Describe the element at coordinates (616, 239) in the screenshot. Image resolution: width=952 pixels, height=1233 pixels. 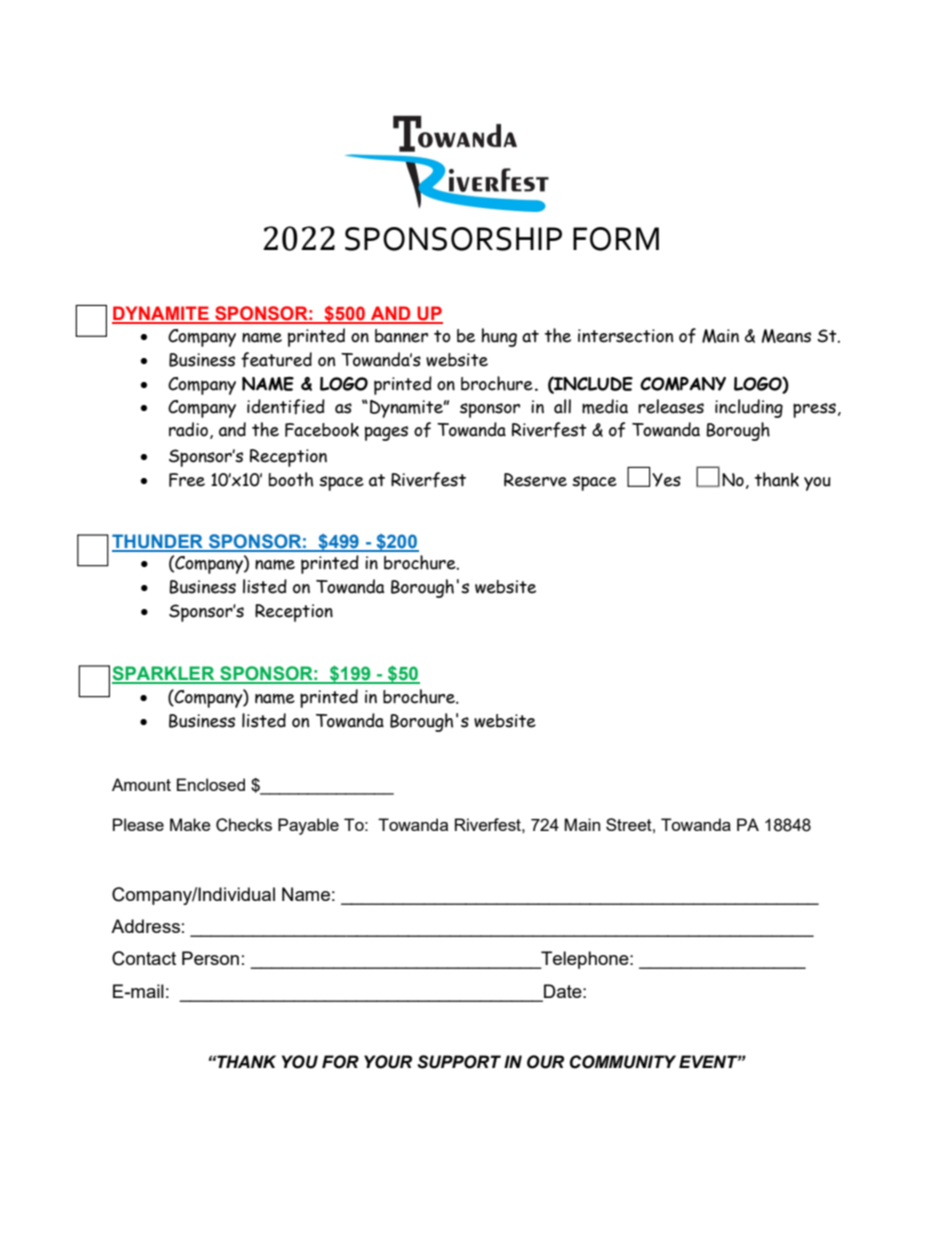
I see `FORM` at that location.
